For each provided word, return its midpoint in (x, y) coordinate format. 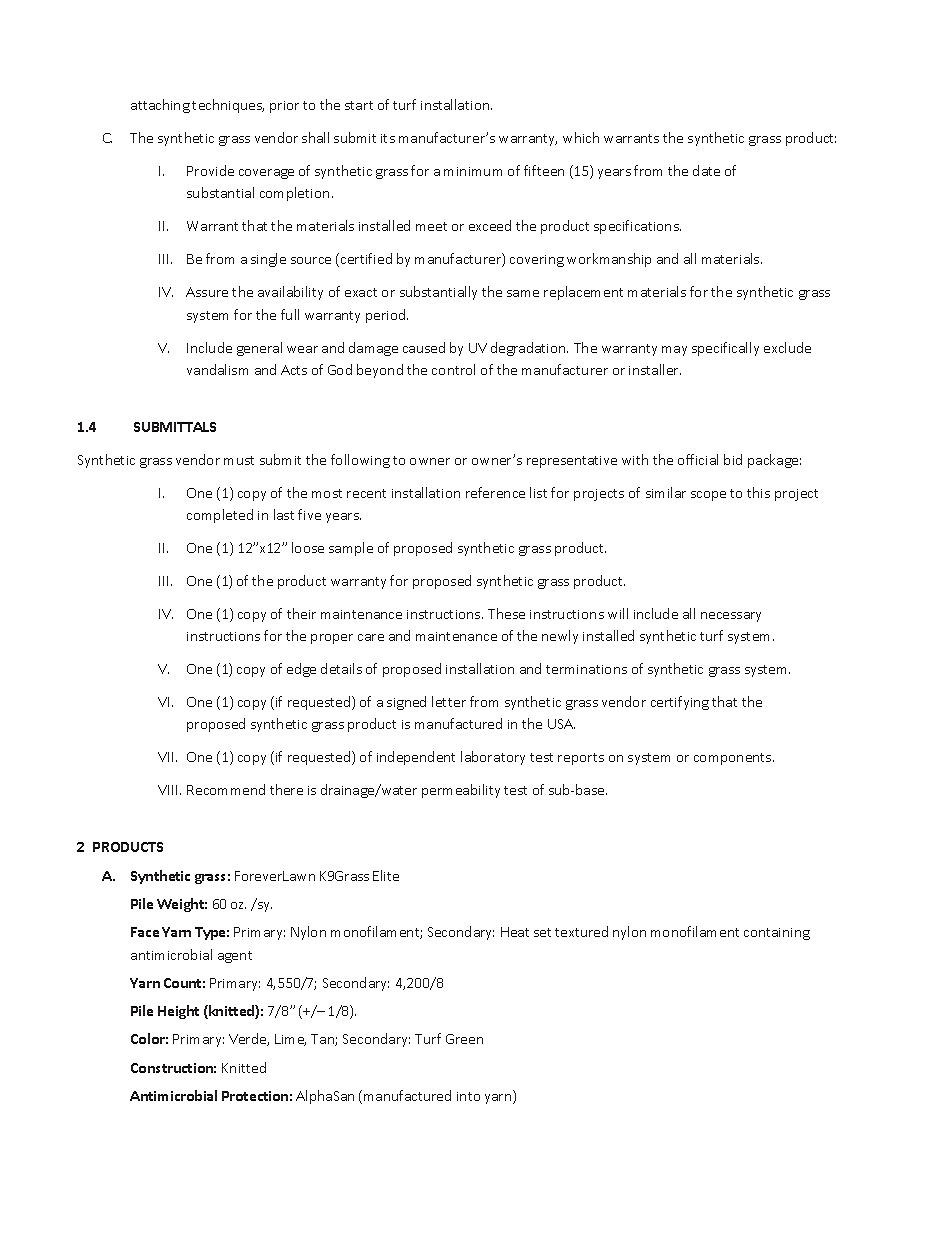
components (734, 759)
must (239, 460)
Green (464, 1039)
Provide (210, 170)
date (706, 170)
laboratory (493, 758)
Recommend (226, 789)
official (698, 459)
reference (495, 492)
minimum (473, 171)
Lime (290, 1040)
